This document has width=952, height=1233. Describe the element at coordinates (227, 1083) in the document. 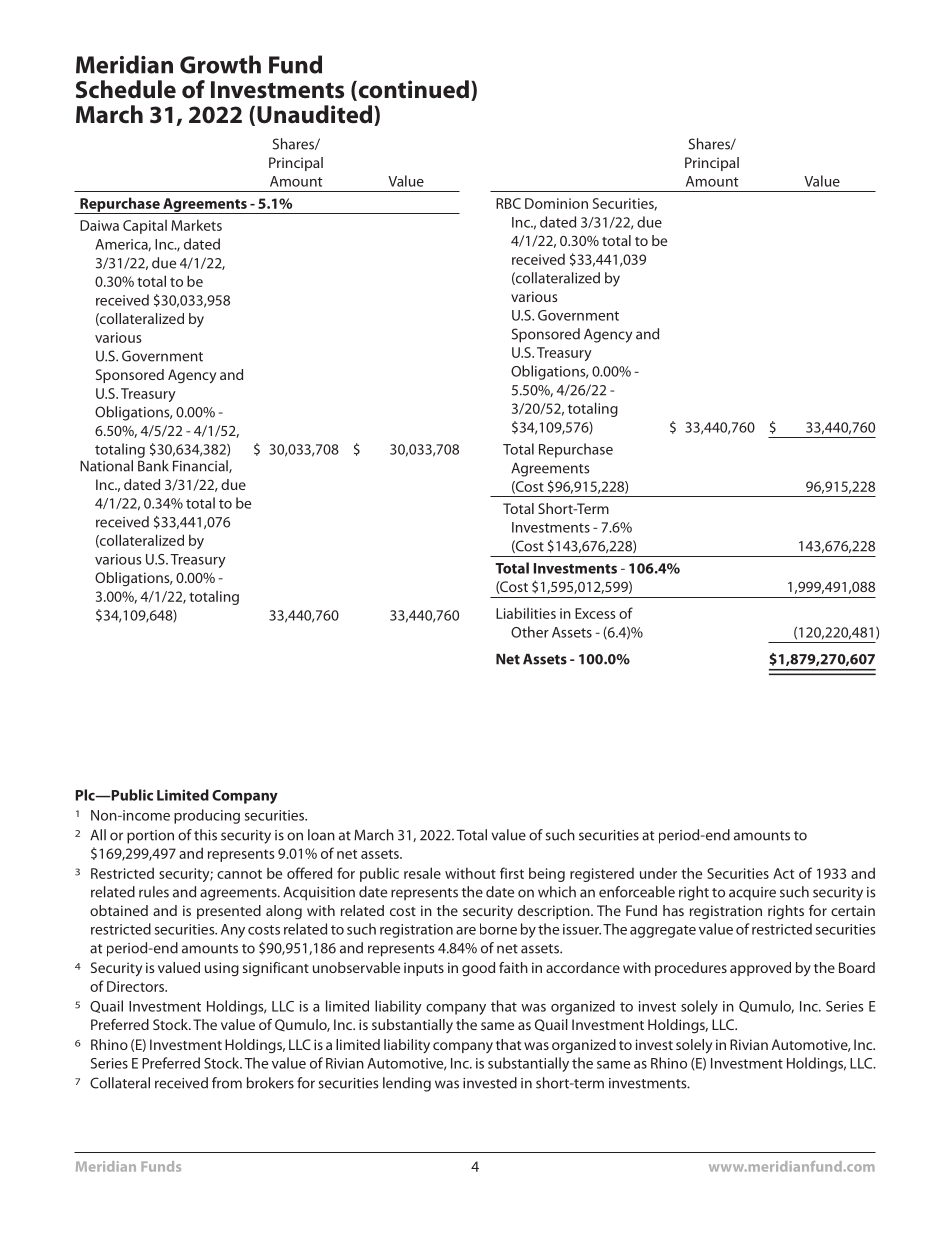

I see `from` at that location.
